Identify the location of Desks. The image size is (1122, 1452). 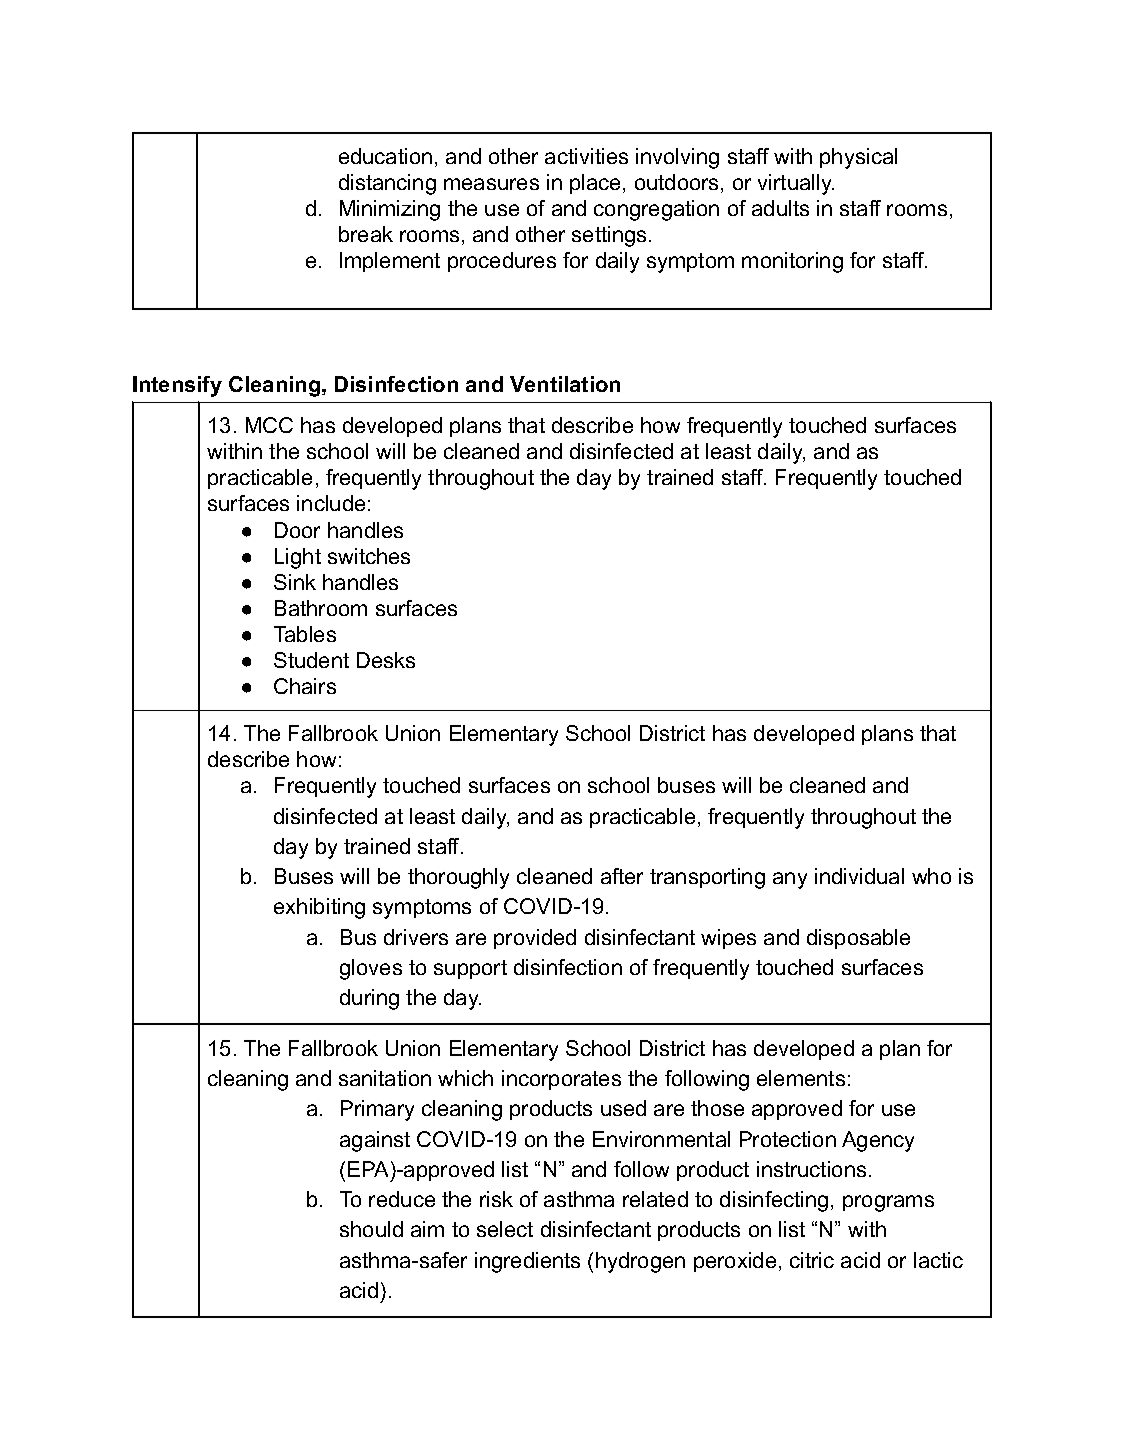
(386, 660).
